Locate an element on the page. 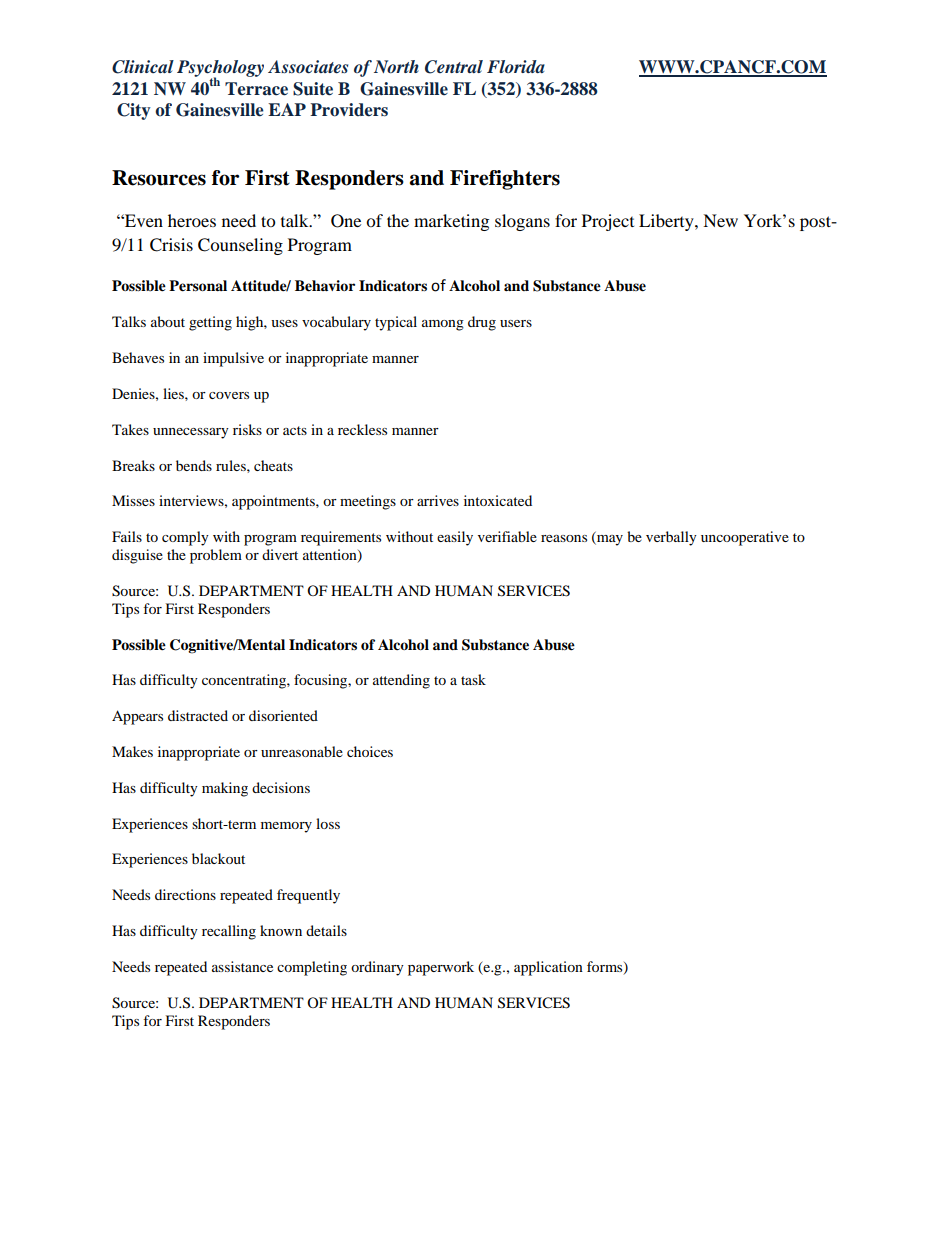 The height and width of the document is (1233, 952). users is located at coordinates (516, 323).
